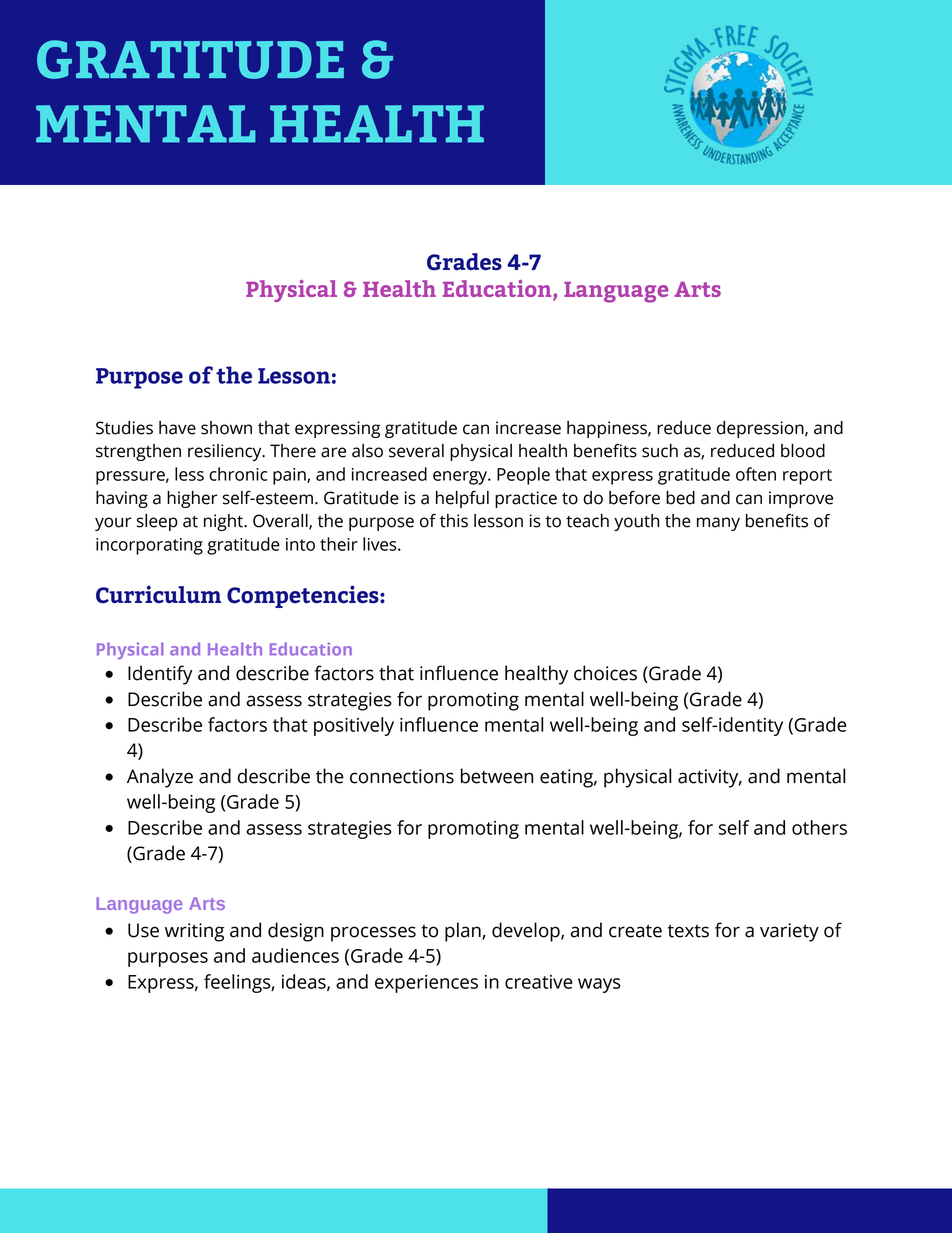  What do you see at coordinates (803, 451) in the page?
I see `blood` at bounding box center [803, 451].
